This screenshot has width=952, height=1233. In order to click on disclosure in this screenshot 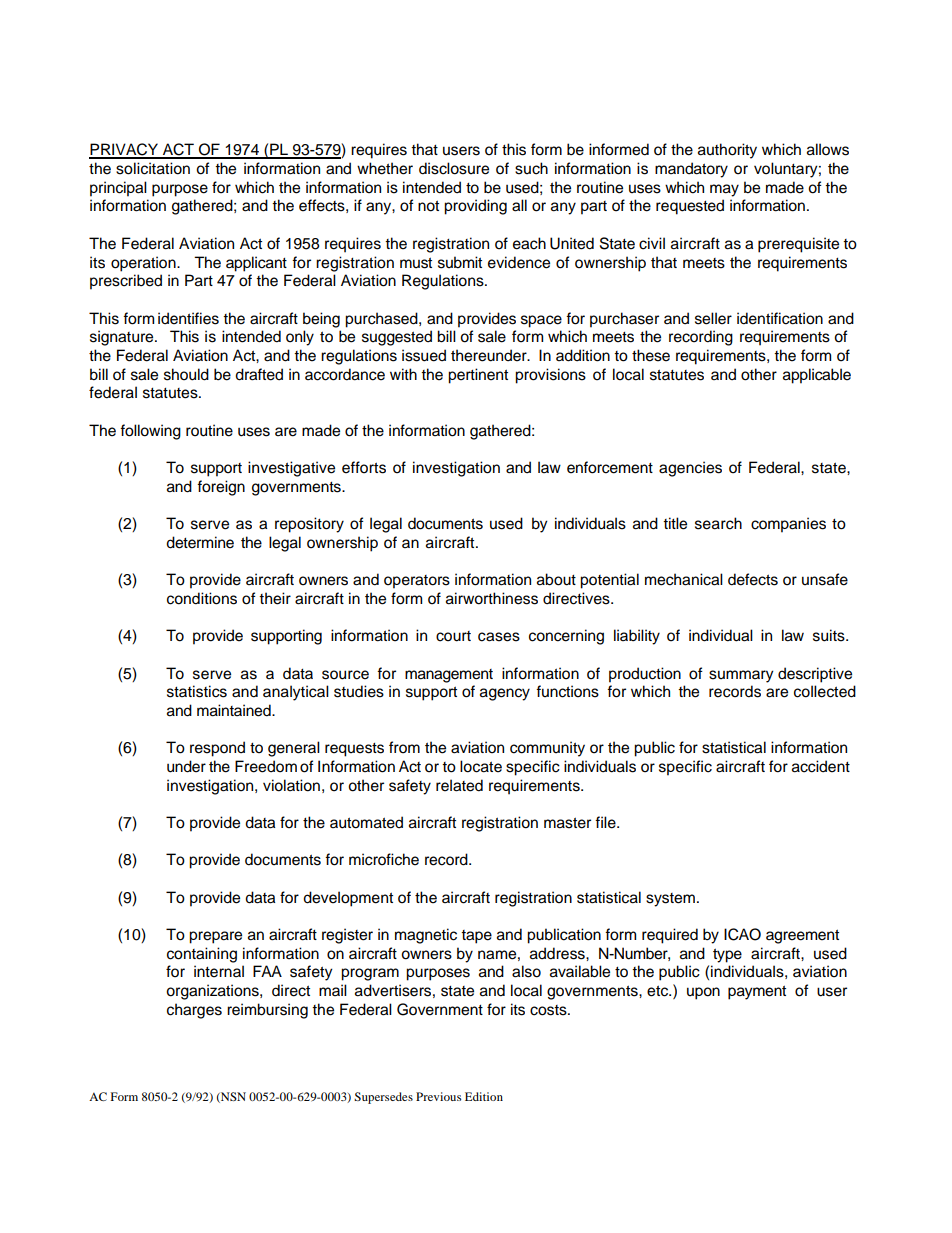, I will do `click(454, 168)`.
